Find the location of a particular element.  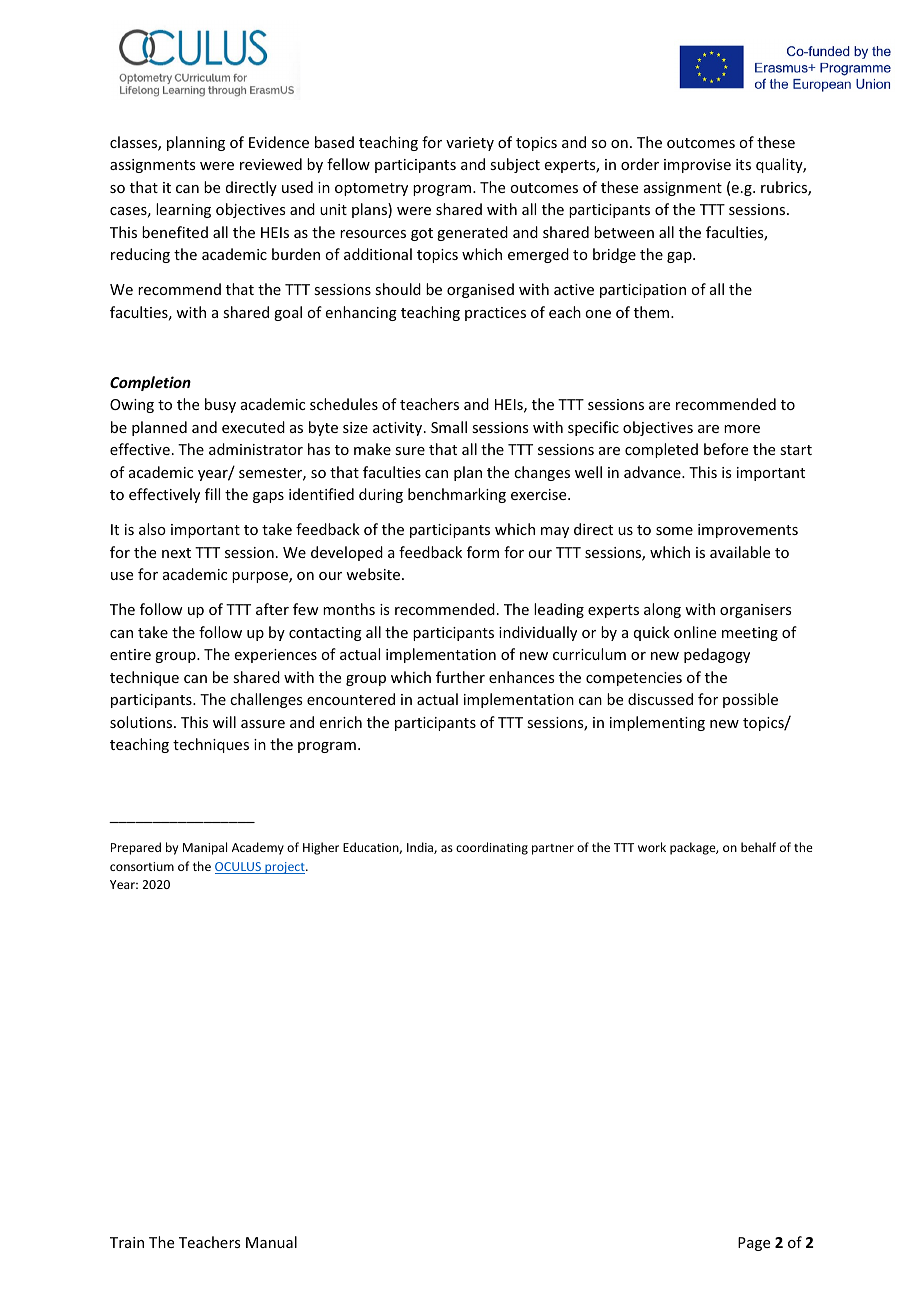

Page is located at coordinates (754, 1244).
